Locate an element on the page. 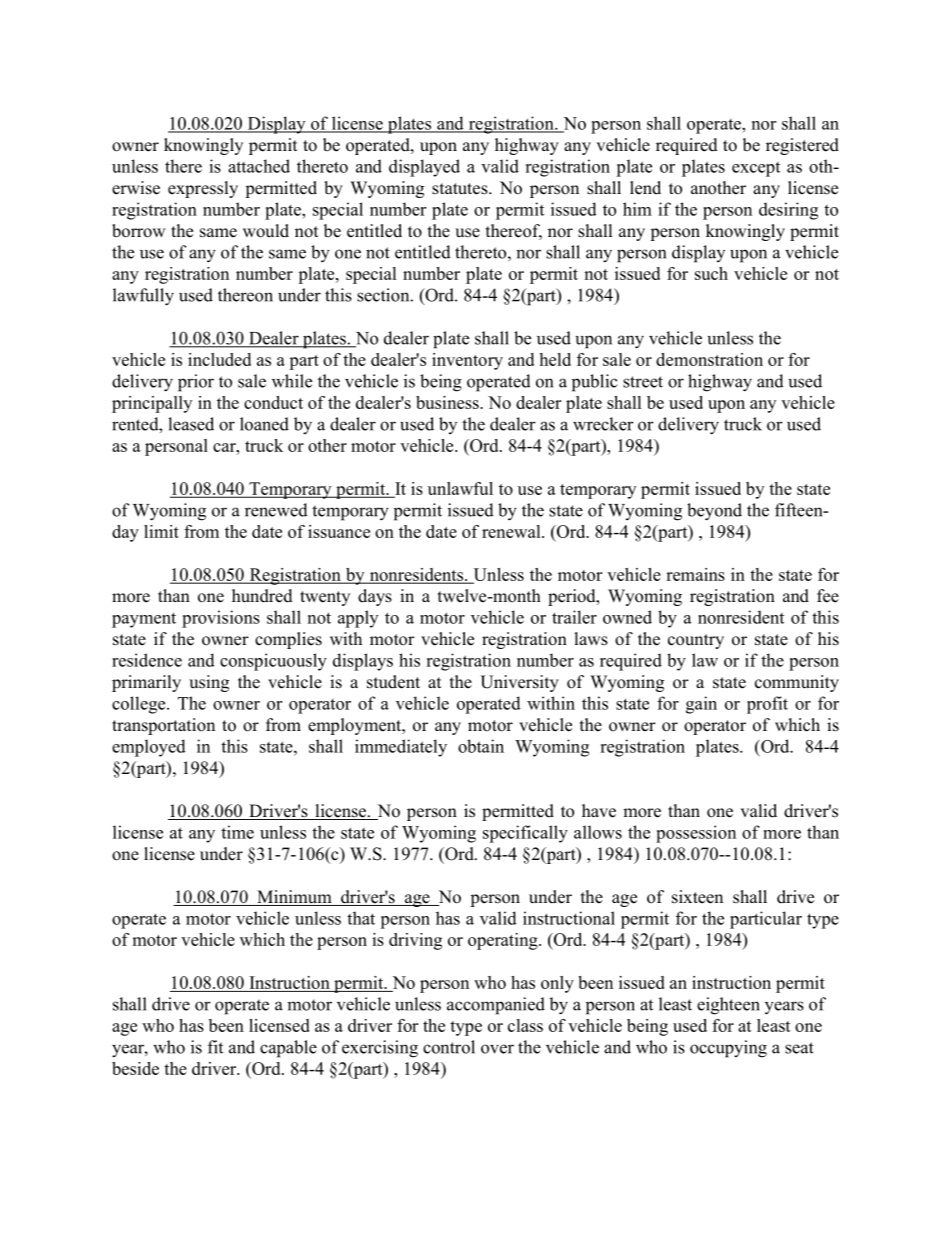 The image size is (952, 1233). capable is located at coordinates (288, 1049).
